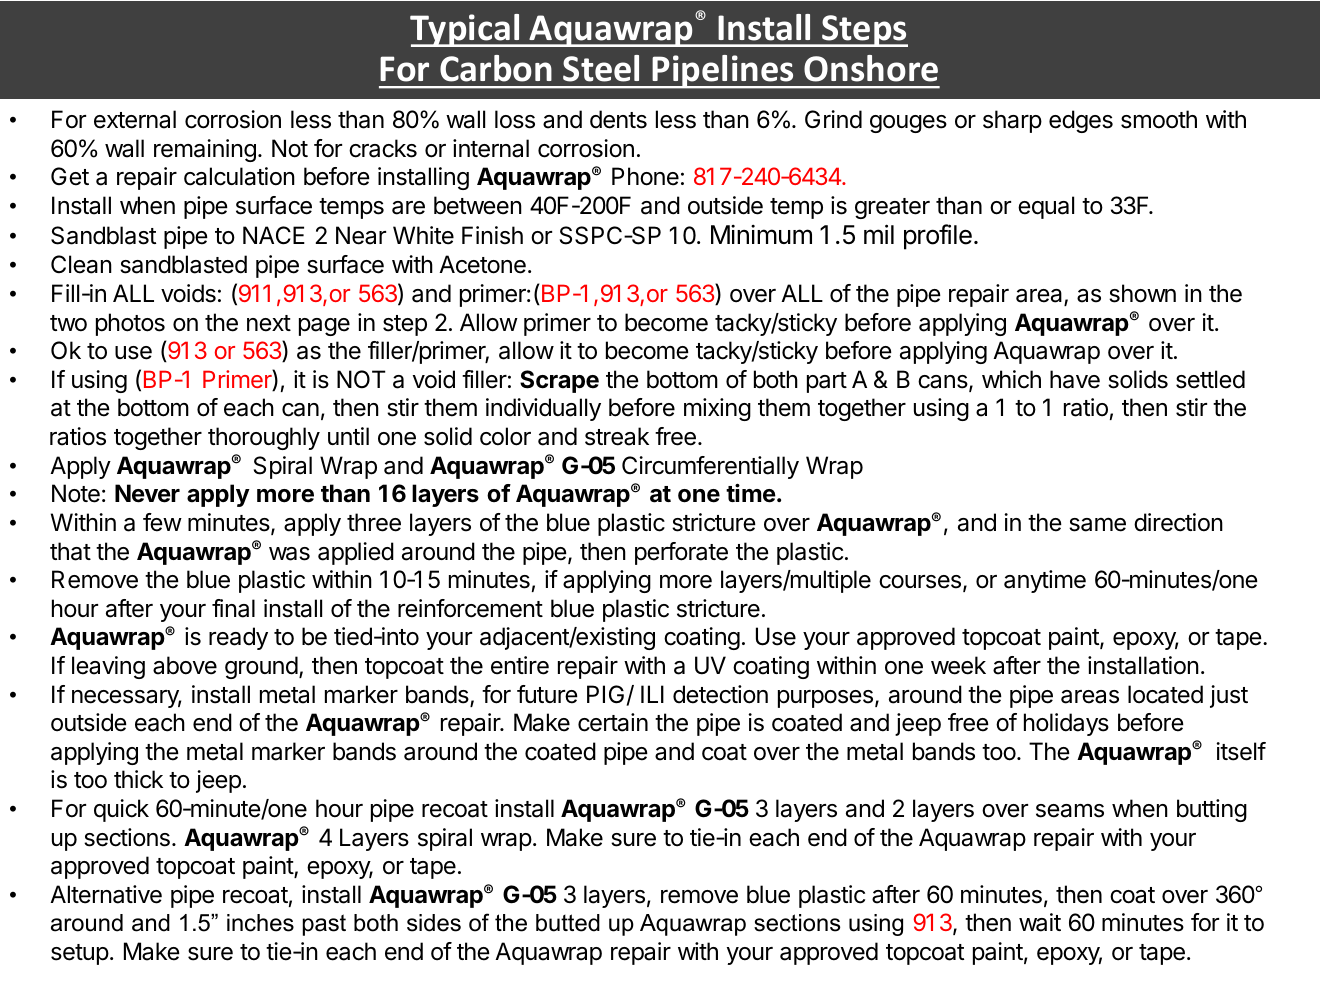 Image resolution: width=1320 pixels, height=990 pixels. What do you see at coordinates (601, 68) in the document?
I see `Steel` at bounding box center [601, 68].
